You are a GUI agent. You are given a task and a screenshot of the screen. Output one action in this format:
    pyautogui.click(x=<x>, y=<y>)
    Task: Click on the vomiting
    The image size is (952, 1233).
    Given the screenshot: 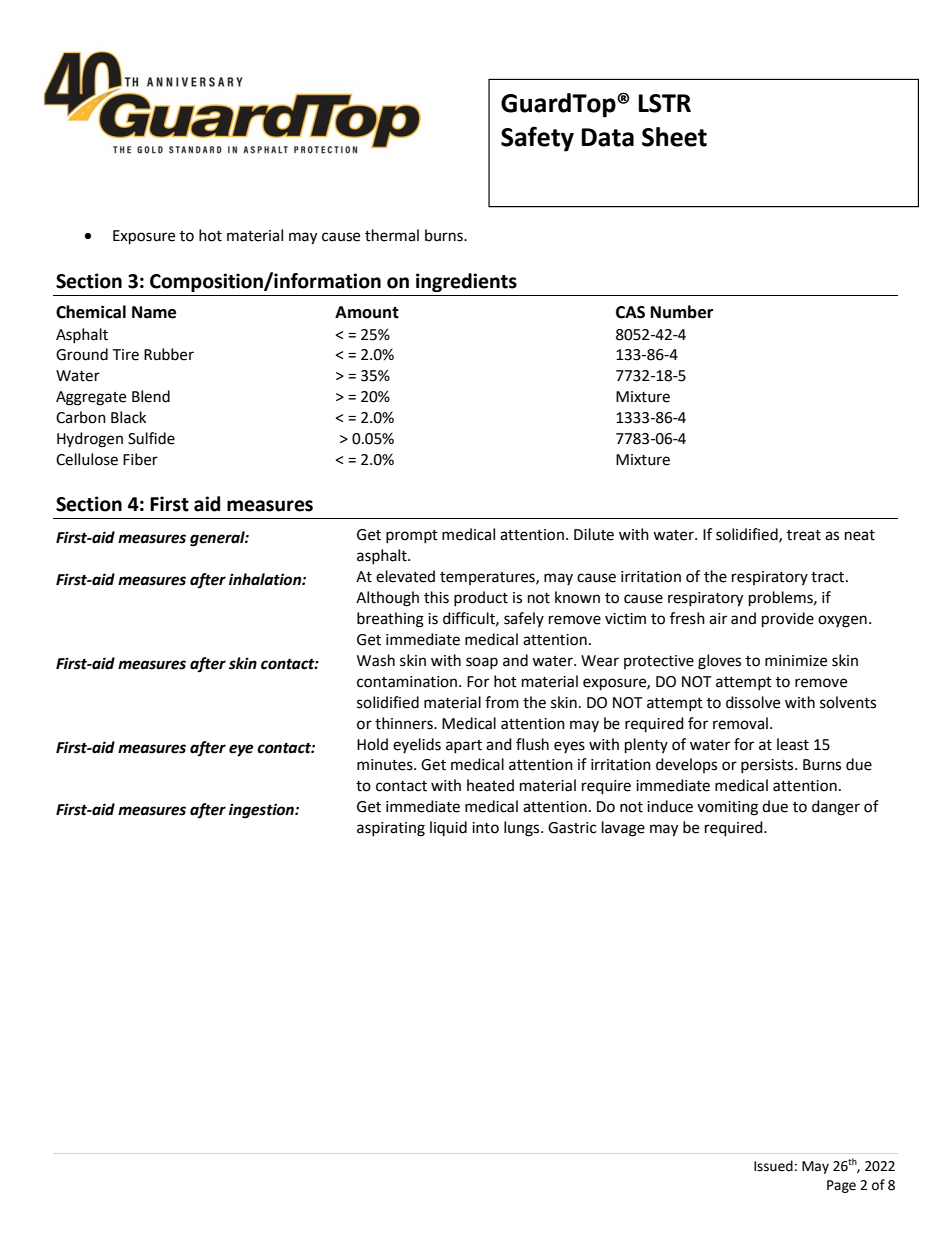 What is the action you would take?
    pyautogui.click(x=727, y=808)
